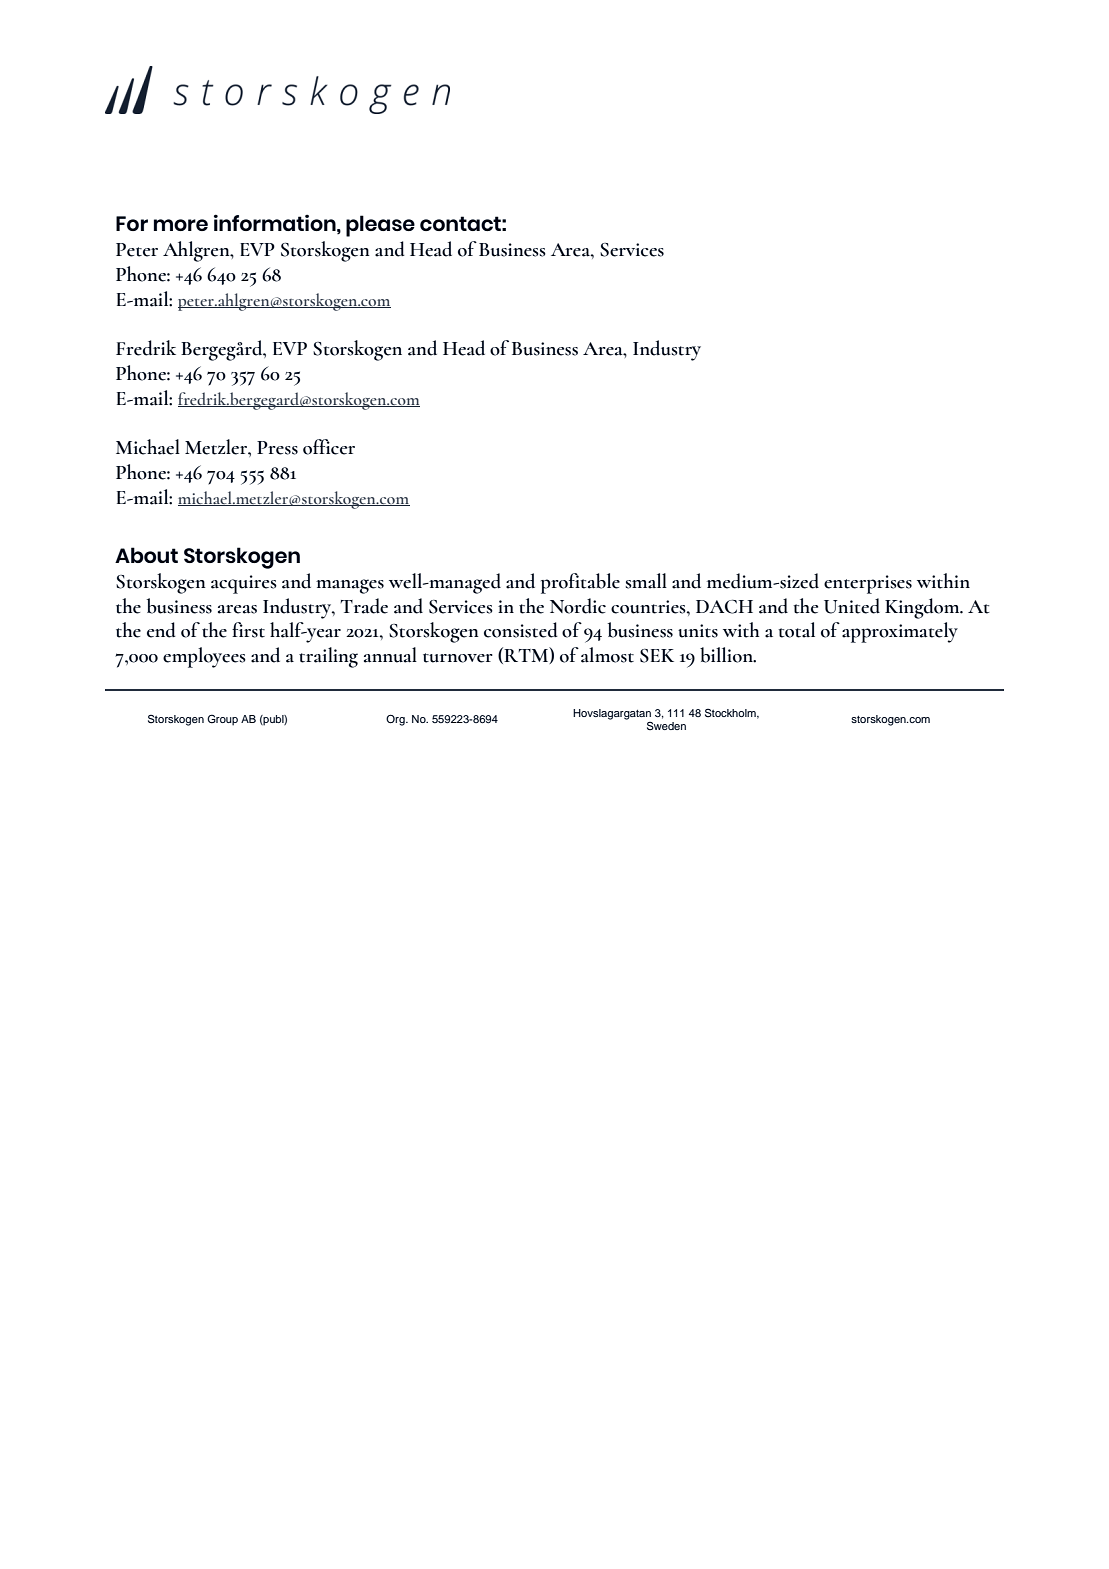 The height and width of the screenshot is (1569, 1109). What do you see at coordinates (666, 726) in the screenshot?
I see `Sweden` at bounding box center [666, 726].
